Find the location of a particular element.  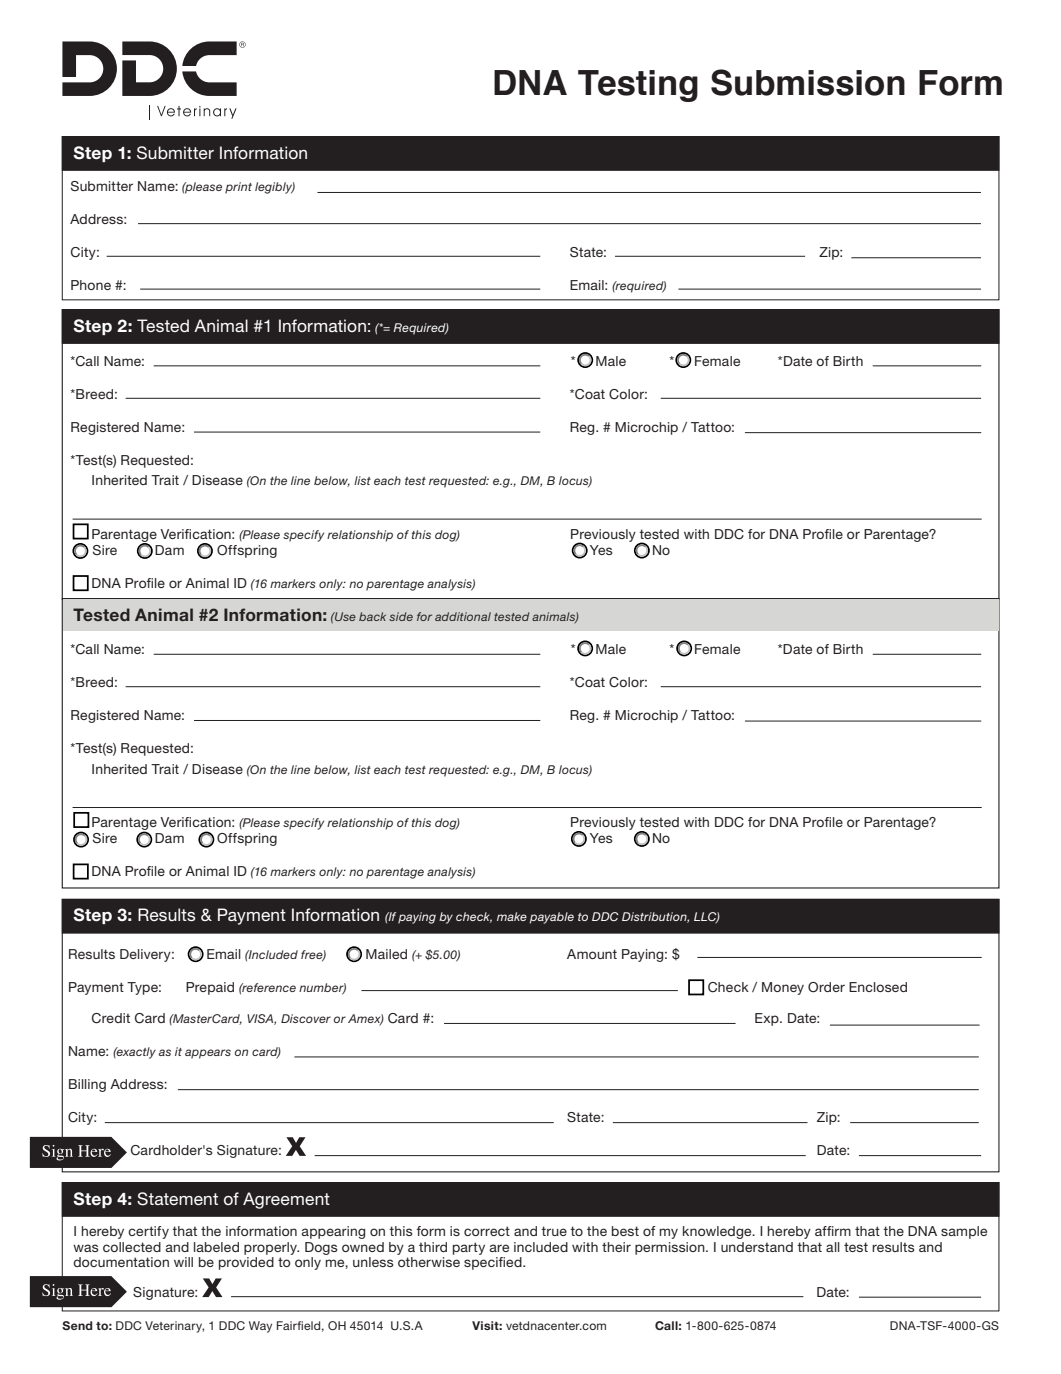

Credit is located at coordinates (111, 1018).
